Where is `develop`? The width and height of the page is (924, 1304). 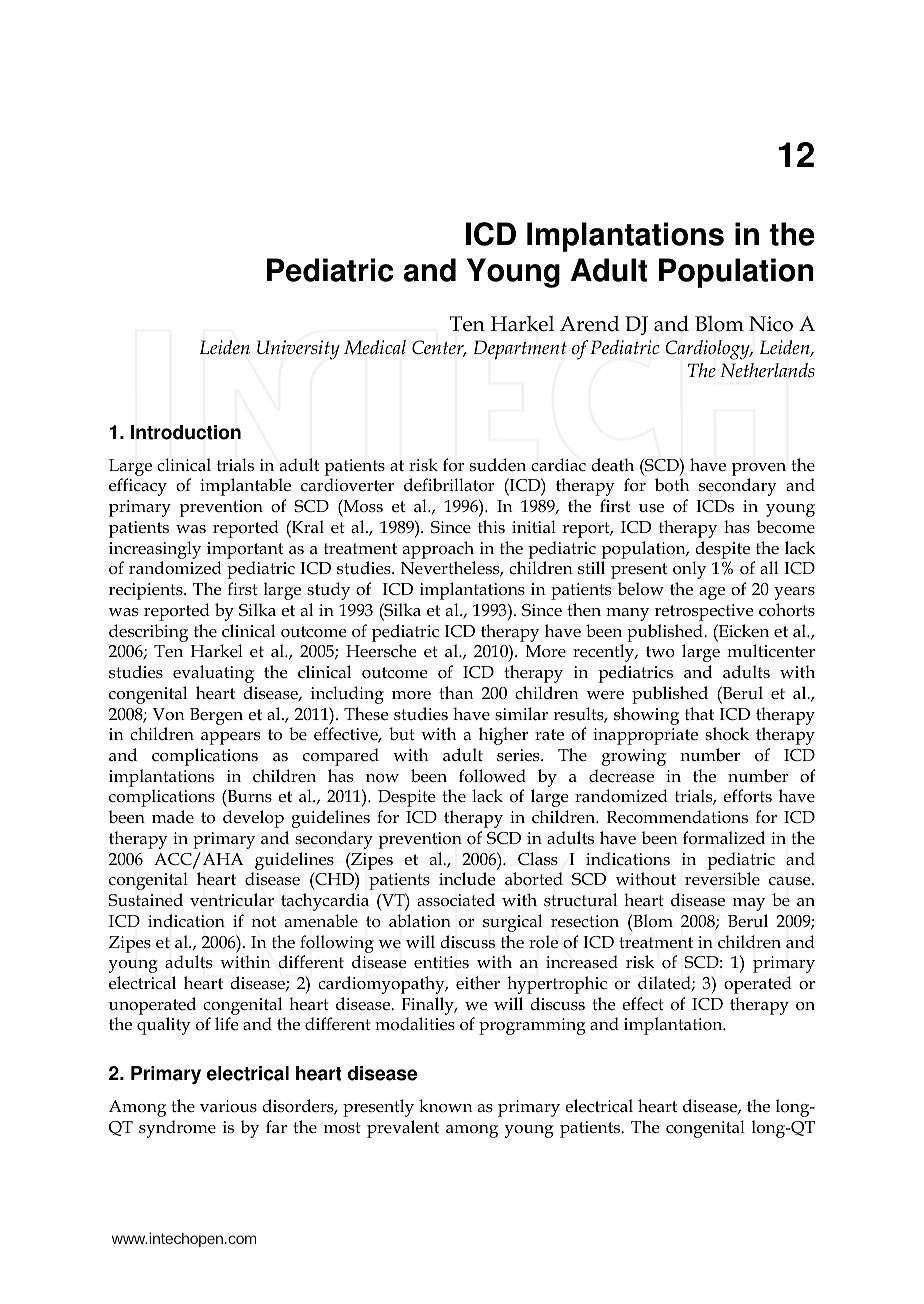
develop is located at coordinates (253, 819).
